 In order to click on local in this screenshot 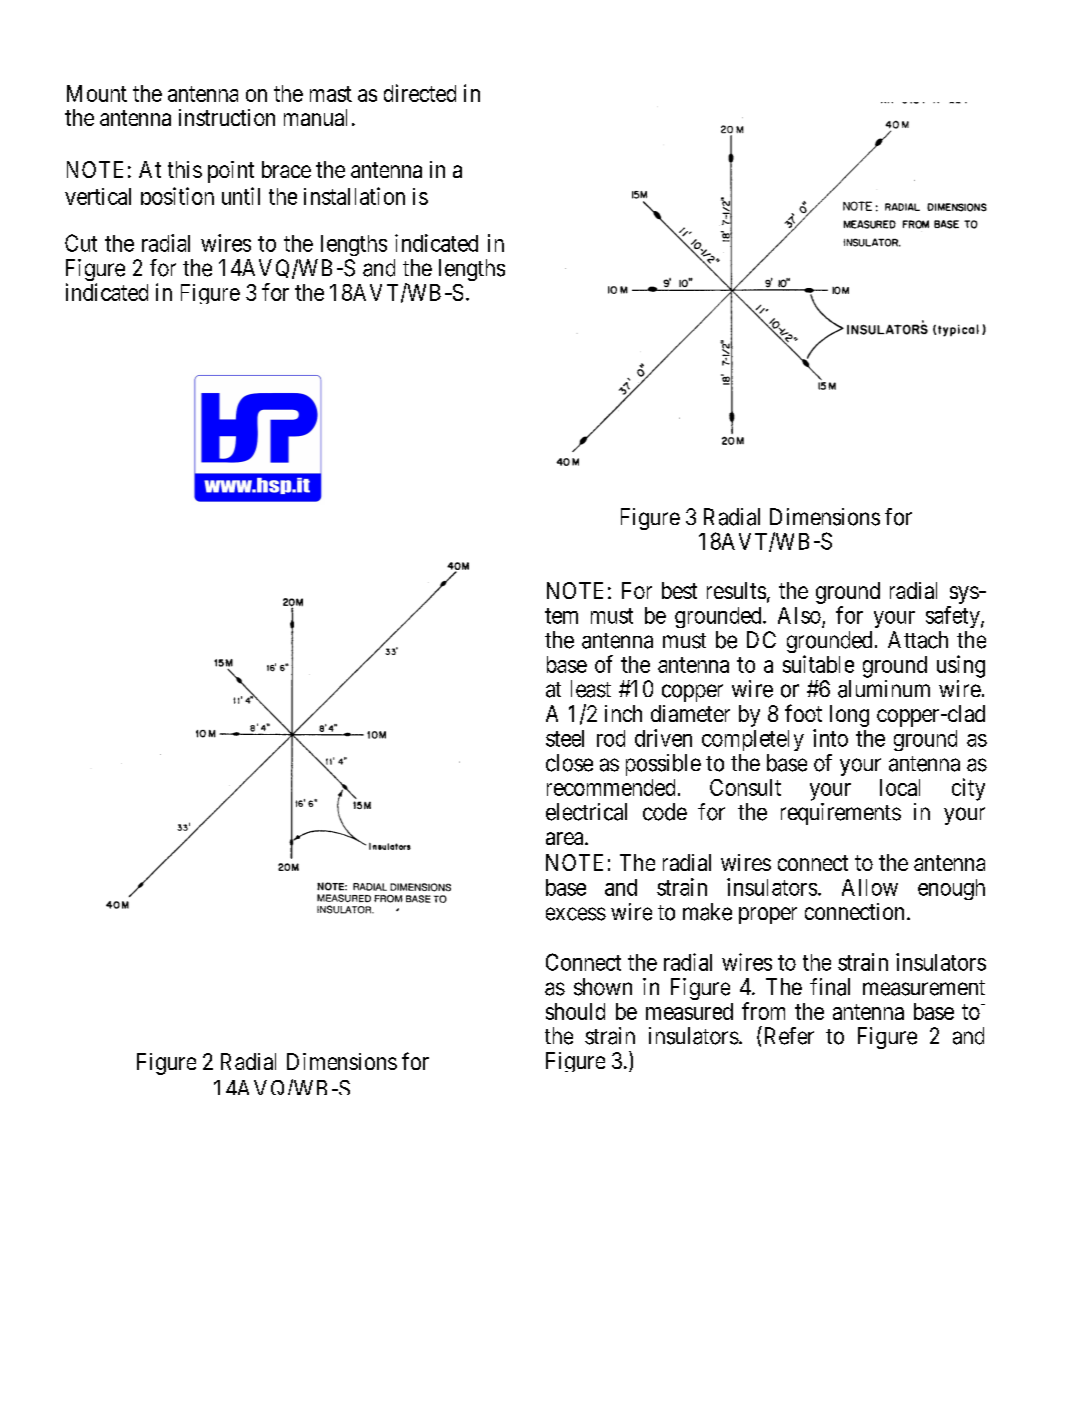, I will do `click(900, 787)`.
